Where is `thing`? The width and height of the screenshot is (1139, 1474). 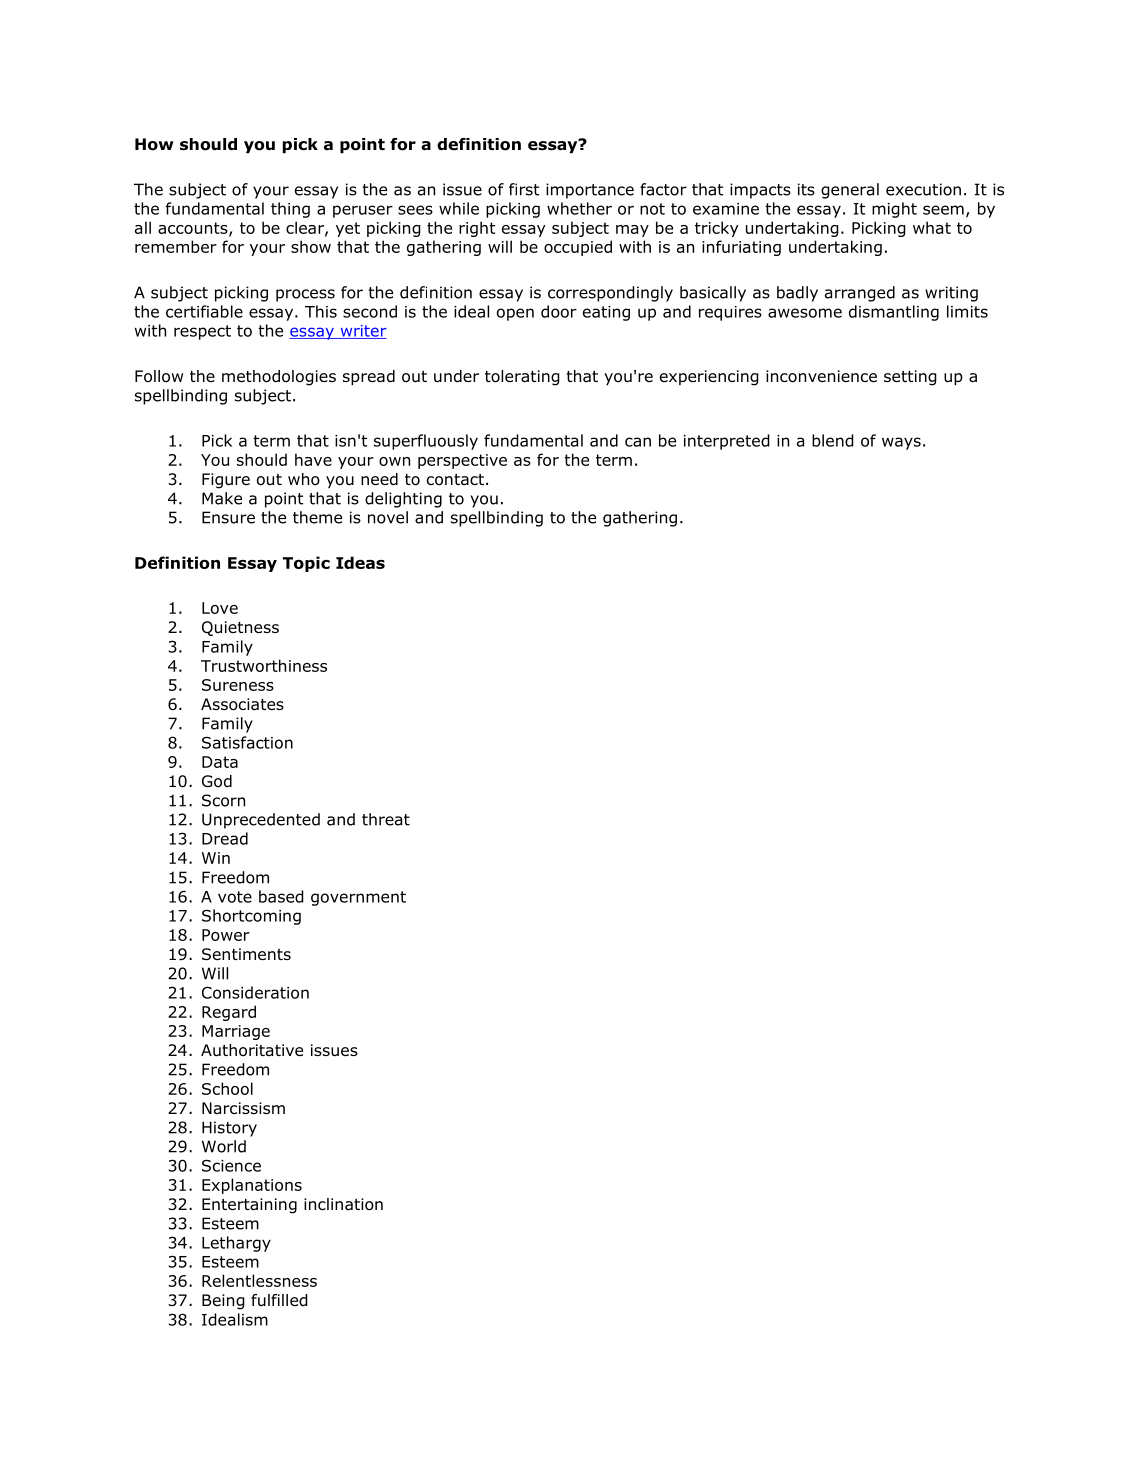
thing is located at coordinates (290, 210).
